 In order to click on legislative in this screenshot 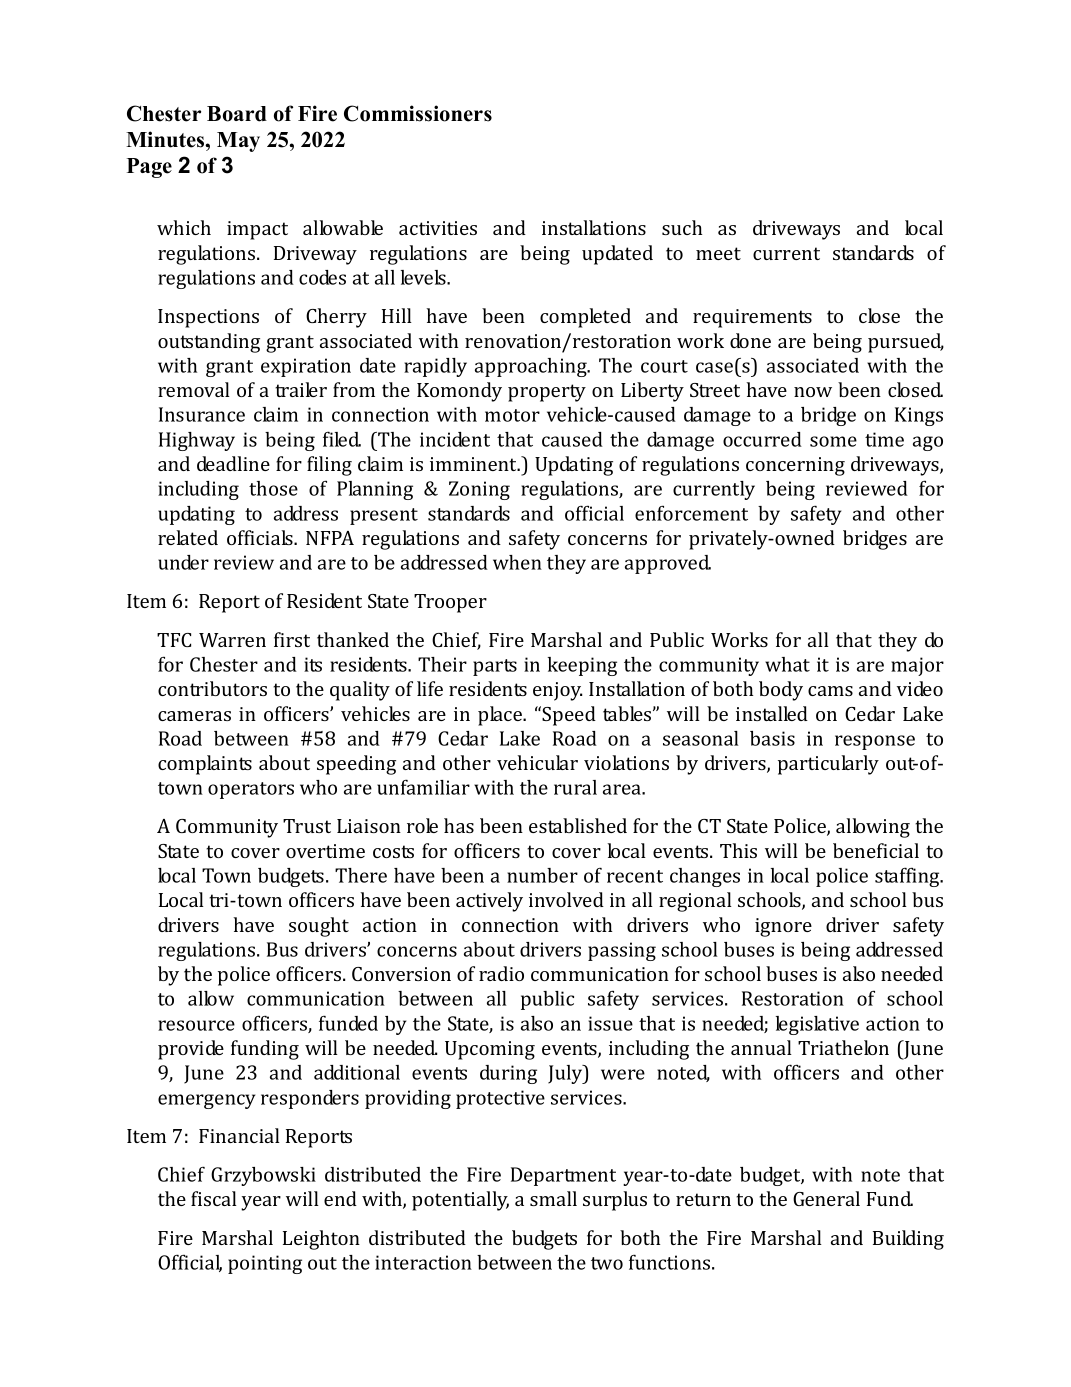, I will do `click(817, 1025)`.
